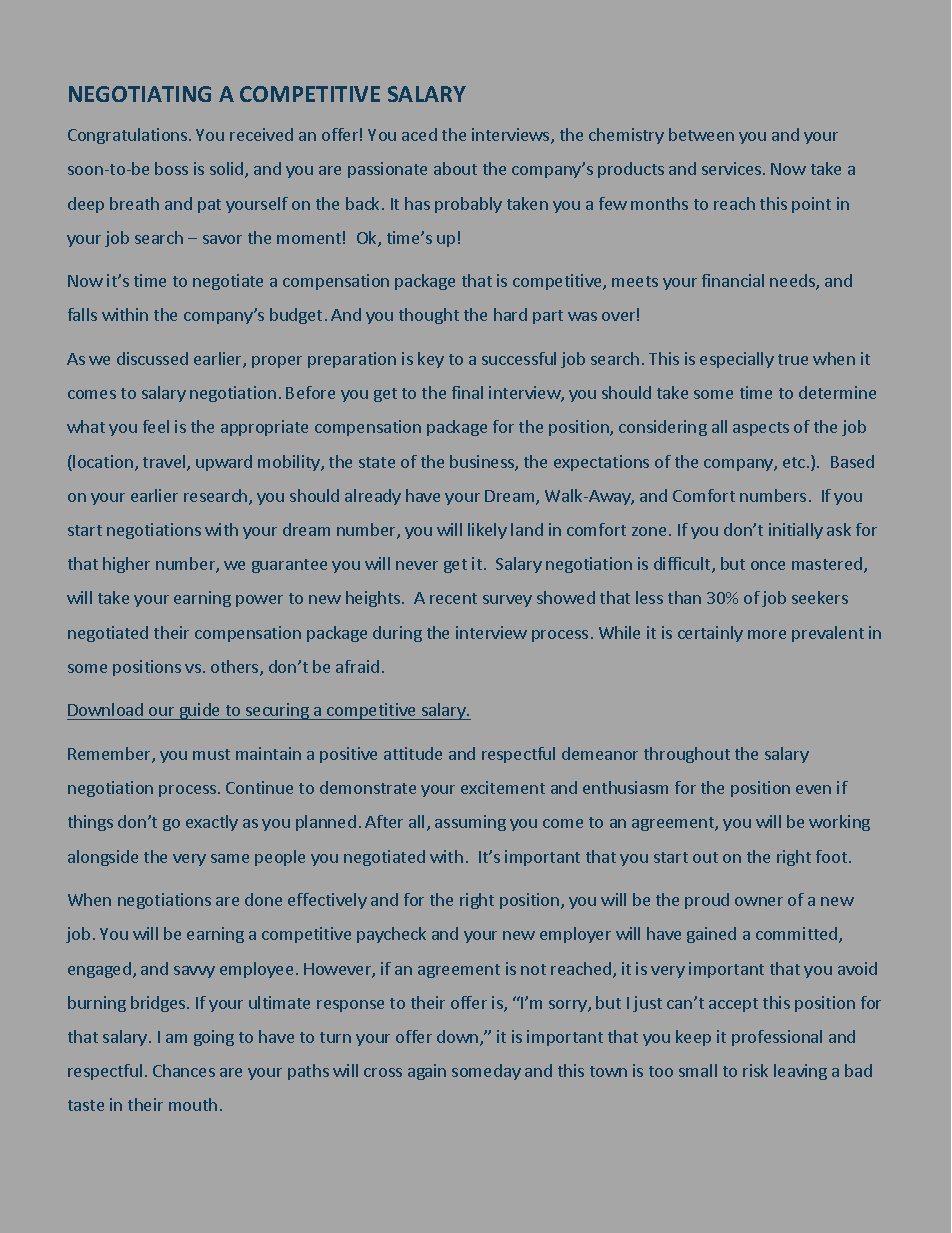 The width and height of the image is (952, 1233). What do you see at coordinates (129, 136) in the image?
I see `Congratulations` at bounding box center [129, 136].
